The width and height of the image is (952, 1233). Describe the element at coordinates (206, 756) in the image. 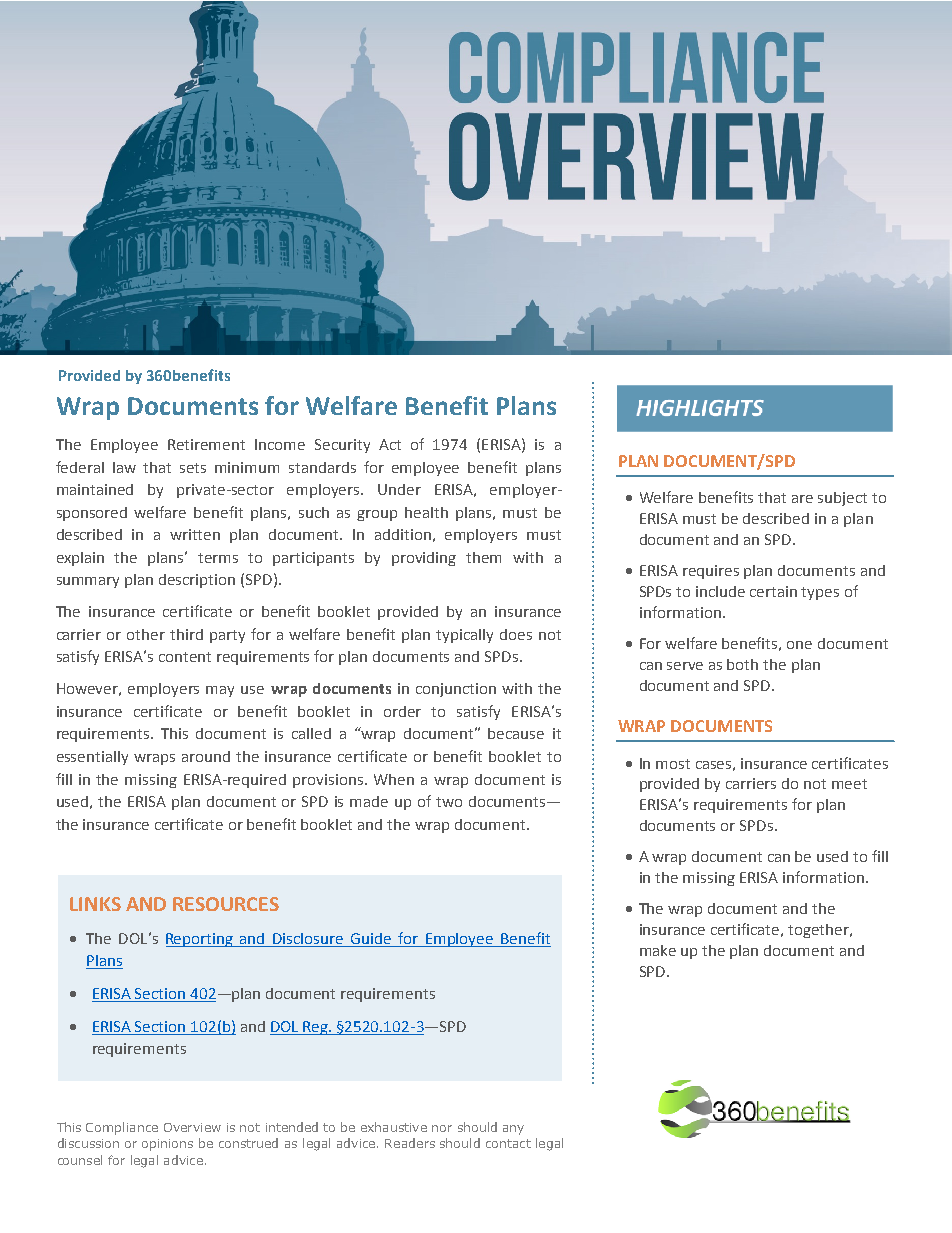

I see `around` at that location.
